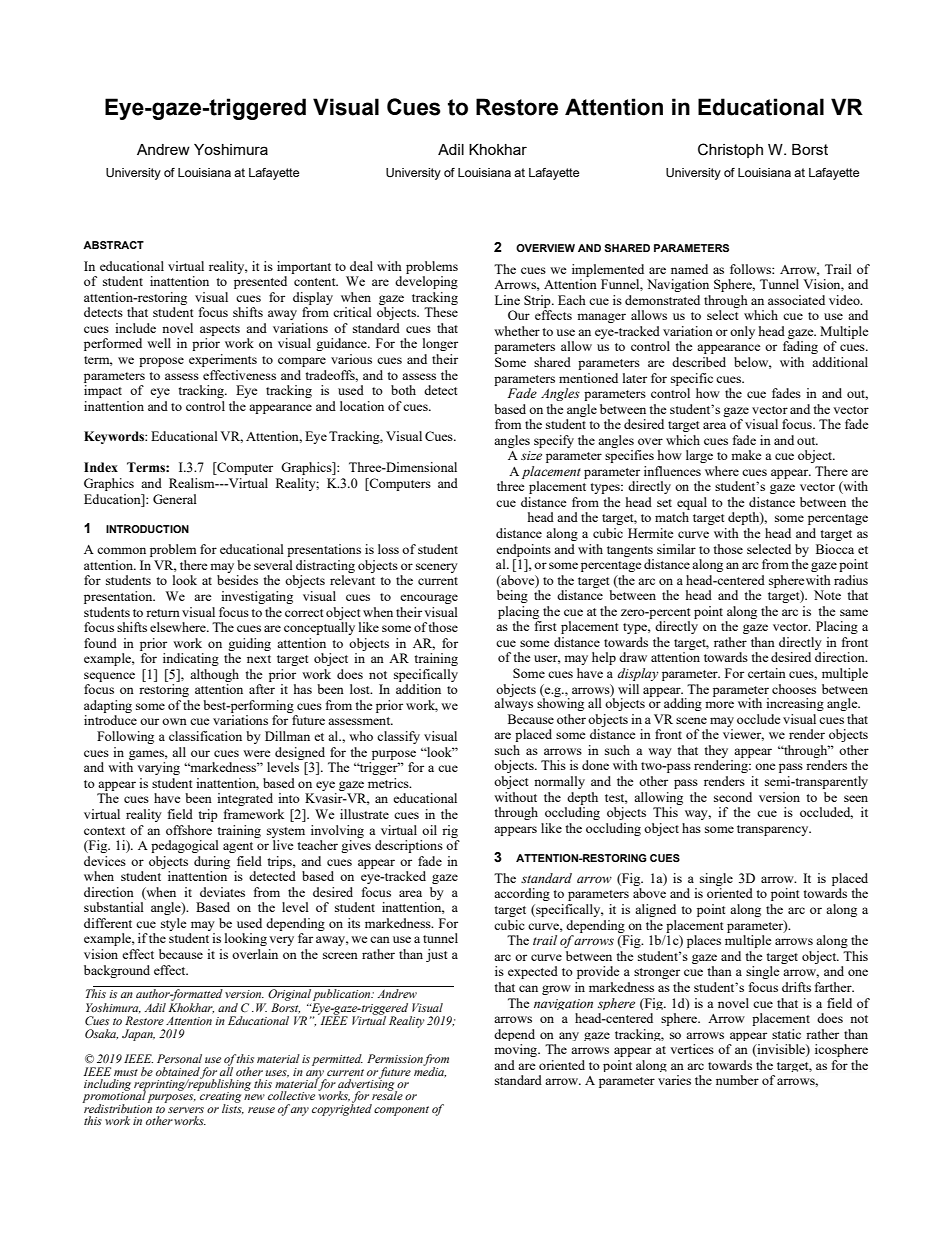 The height and width of the screenshot is (1233, 952). I want to click on creating, so click(219, 1097).
